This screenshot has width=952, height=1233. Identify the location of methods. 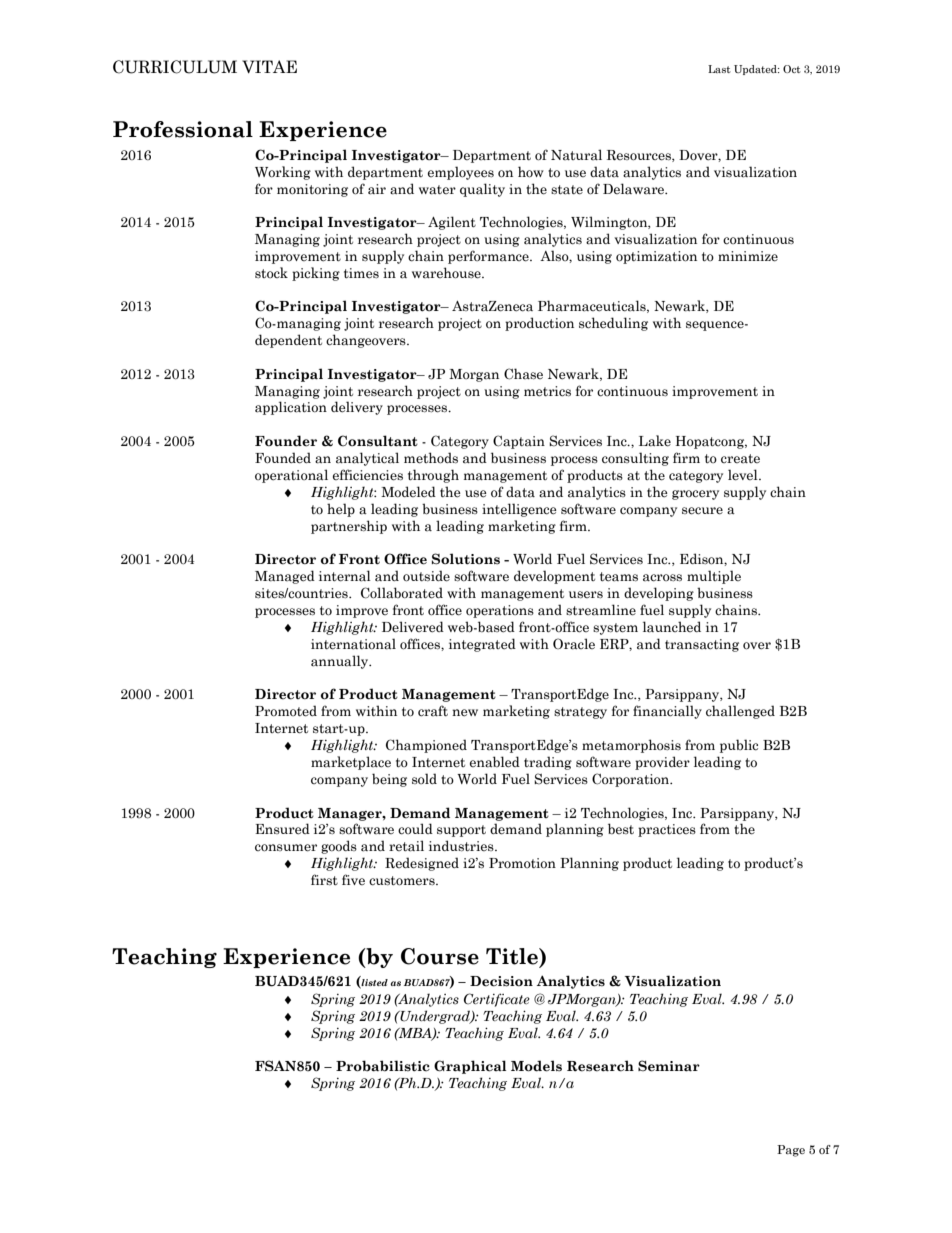
(431, 458).
